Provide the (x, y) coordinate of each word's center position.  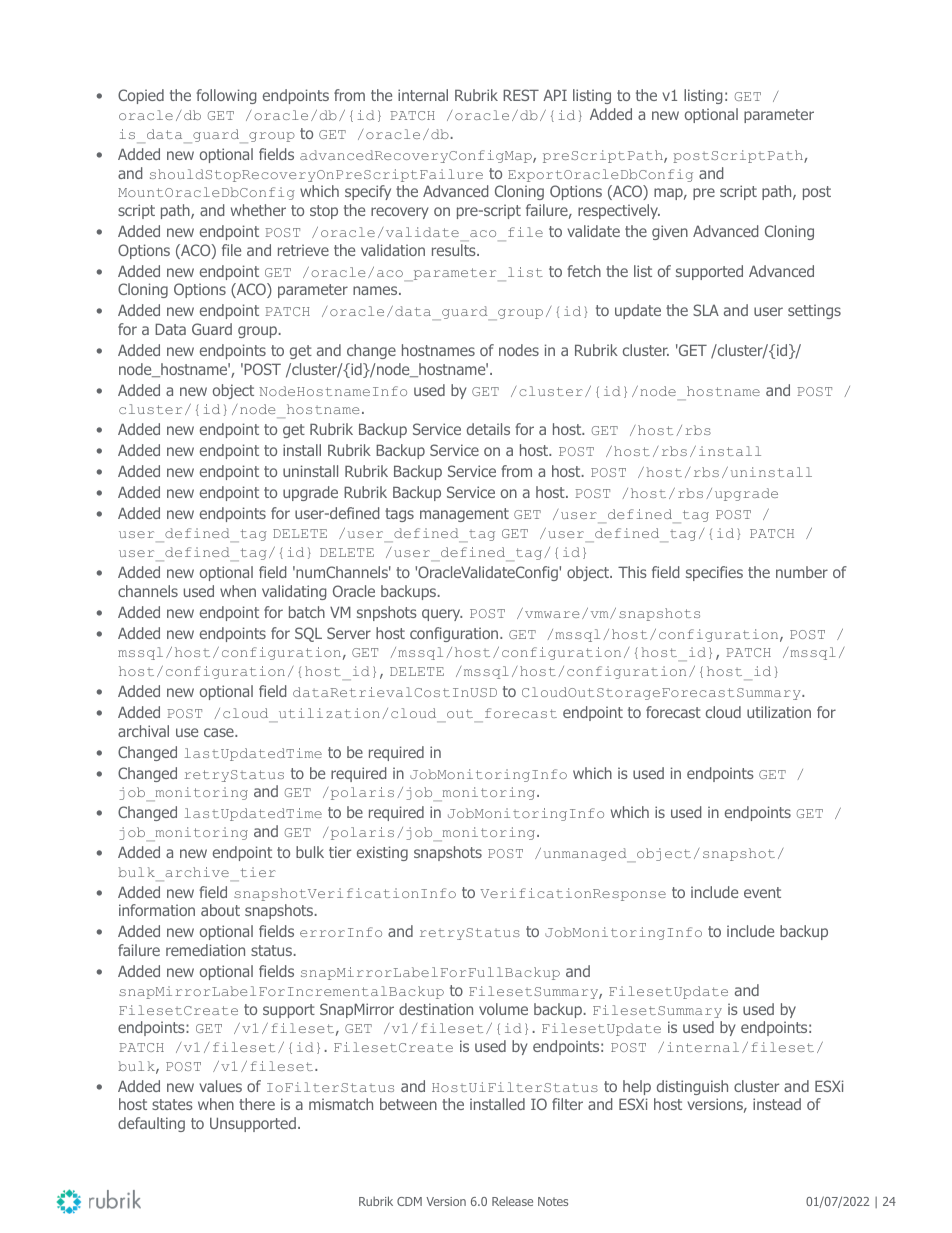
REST (521, 95)
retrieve (303, 250)
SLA (706, 310)
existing (382, 853)
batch (307, 612)
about (220, 910)
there (257, 1104)
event (762, 892)
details (488, 429)
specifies (714, 573)
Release (512, 1201)
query (442, 615)
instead (777, 1104)
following (226, 96)
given (670, 232)
